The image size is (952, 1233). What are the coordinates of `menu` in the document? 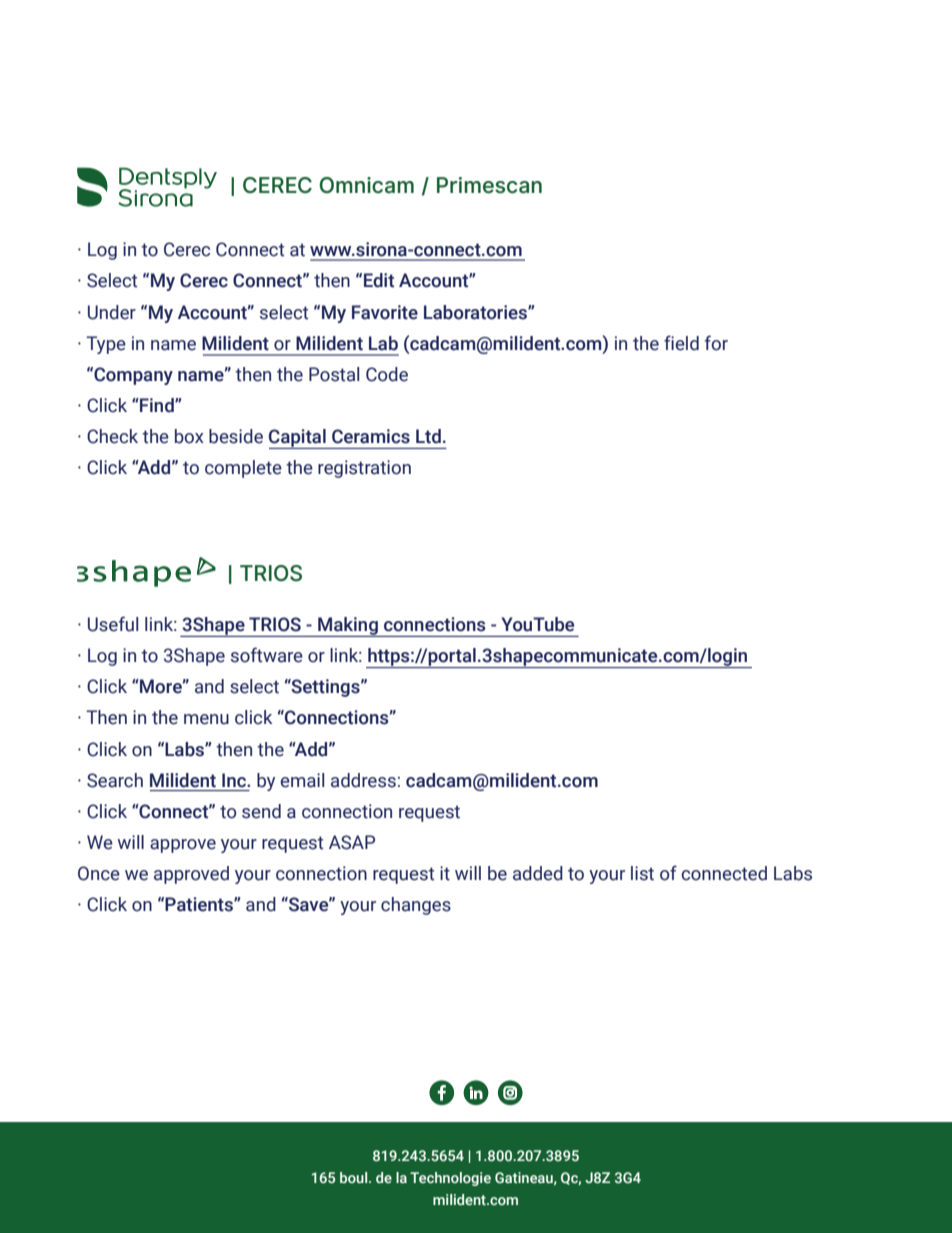 It's located at (206, 719).
